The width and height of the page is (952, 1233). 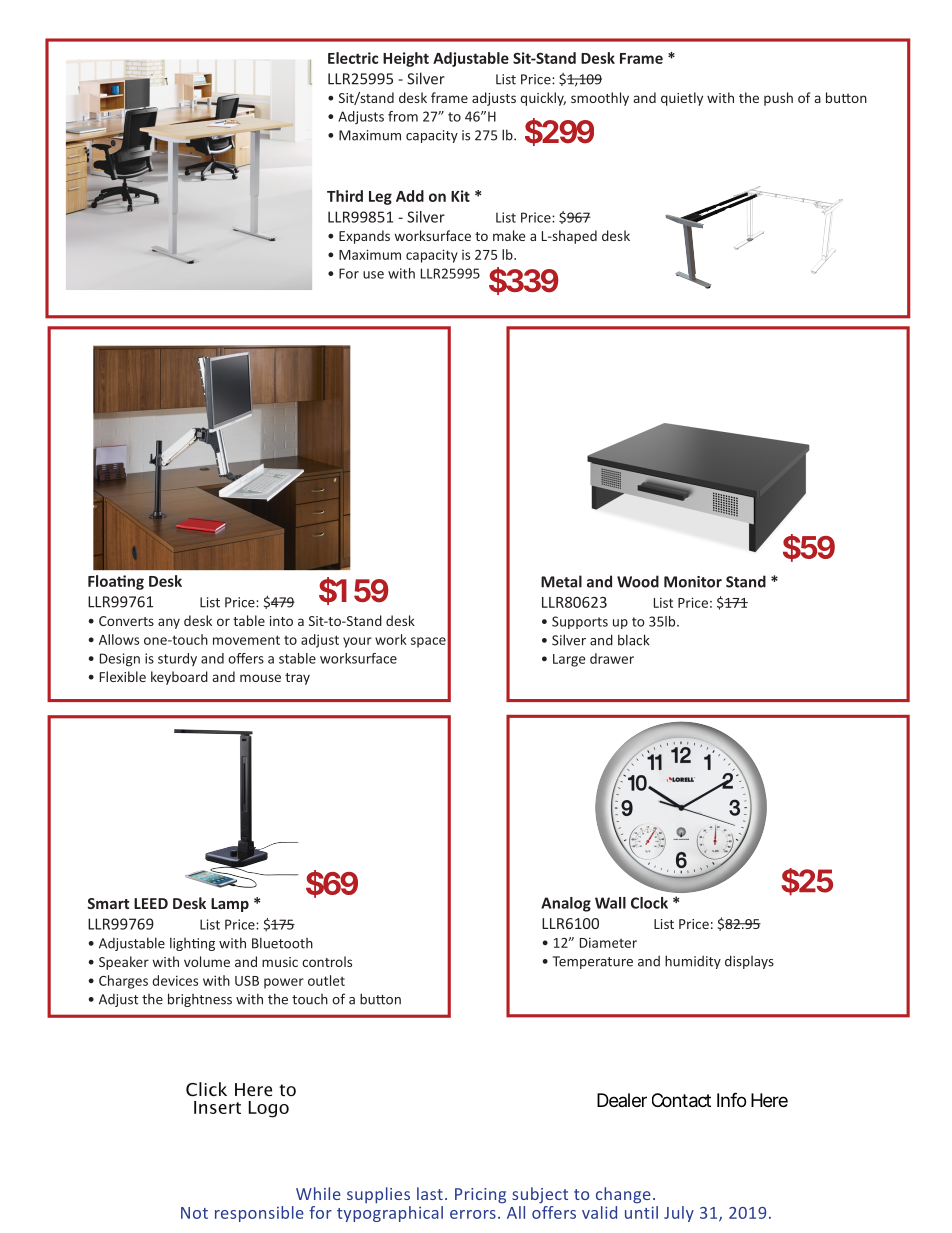 I want to click on humidity, so click(x=693, y=962).
